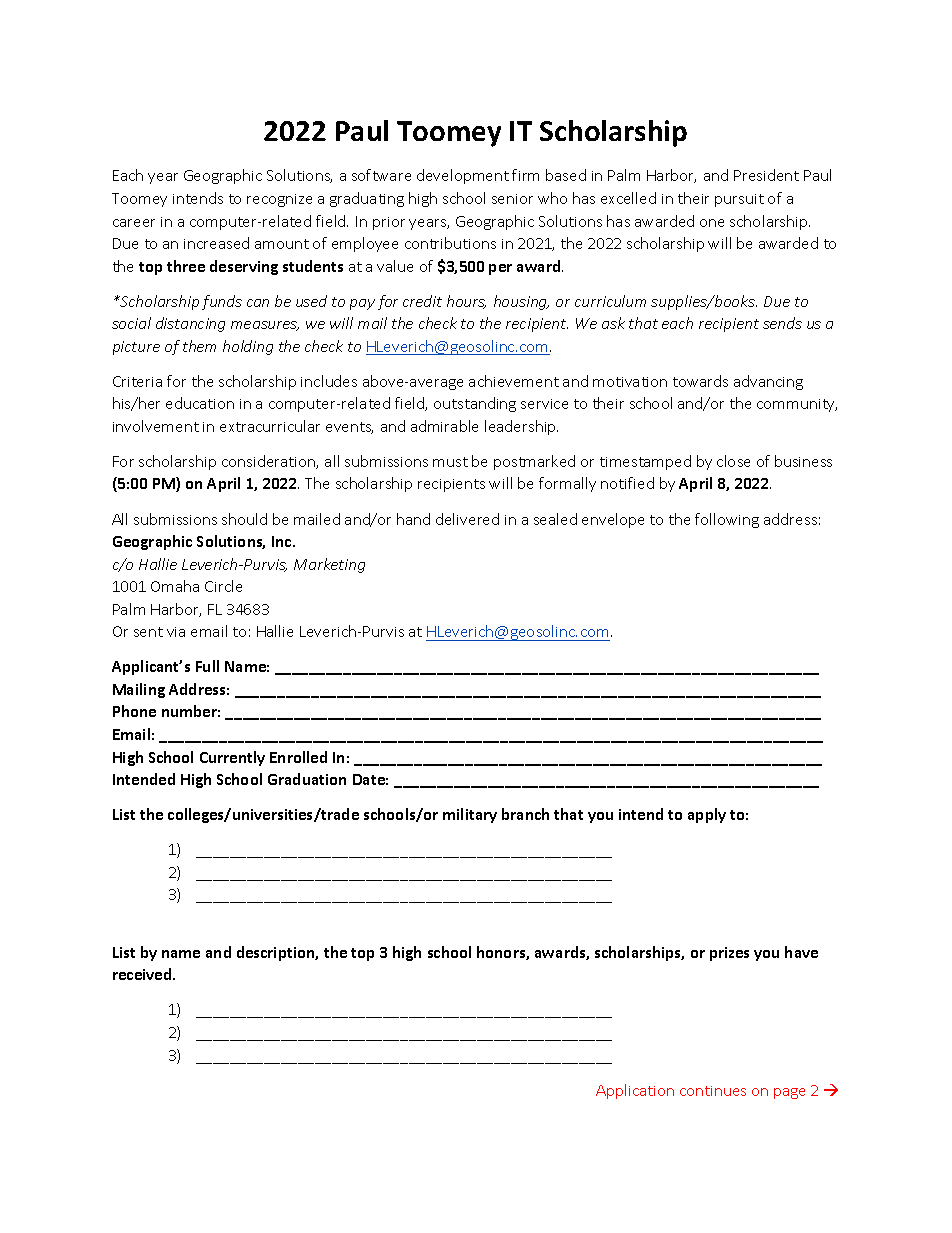  I want to click on Application, so click(635, 1091).
